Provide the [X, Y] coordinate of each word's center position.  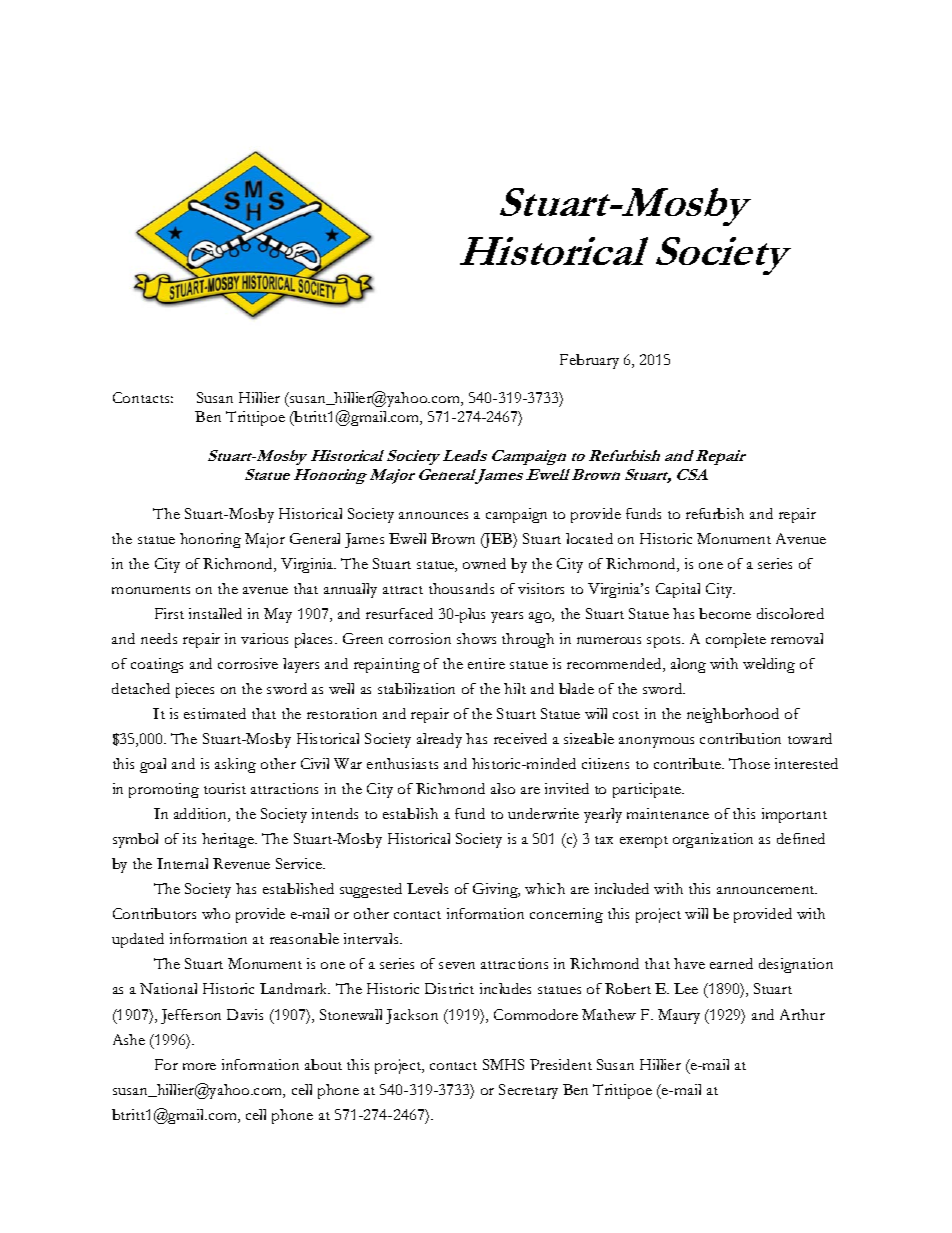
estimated [215, 713]
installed [215, 613]
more [199, 1066]
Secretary [528, 1091]
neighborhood [733, 715]
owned [484, 563]
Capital [678, 590]
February [589, 361]
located [589, 538]
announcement [767, 890]
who [216, 913]
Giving [496, 890]
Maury [679, 1016]
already [439, 740]
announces [433, 515]
